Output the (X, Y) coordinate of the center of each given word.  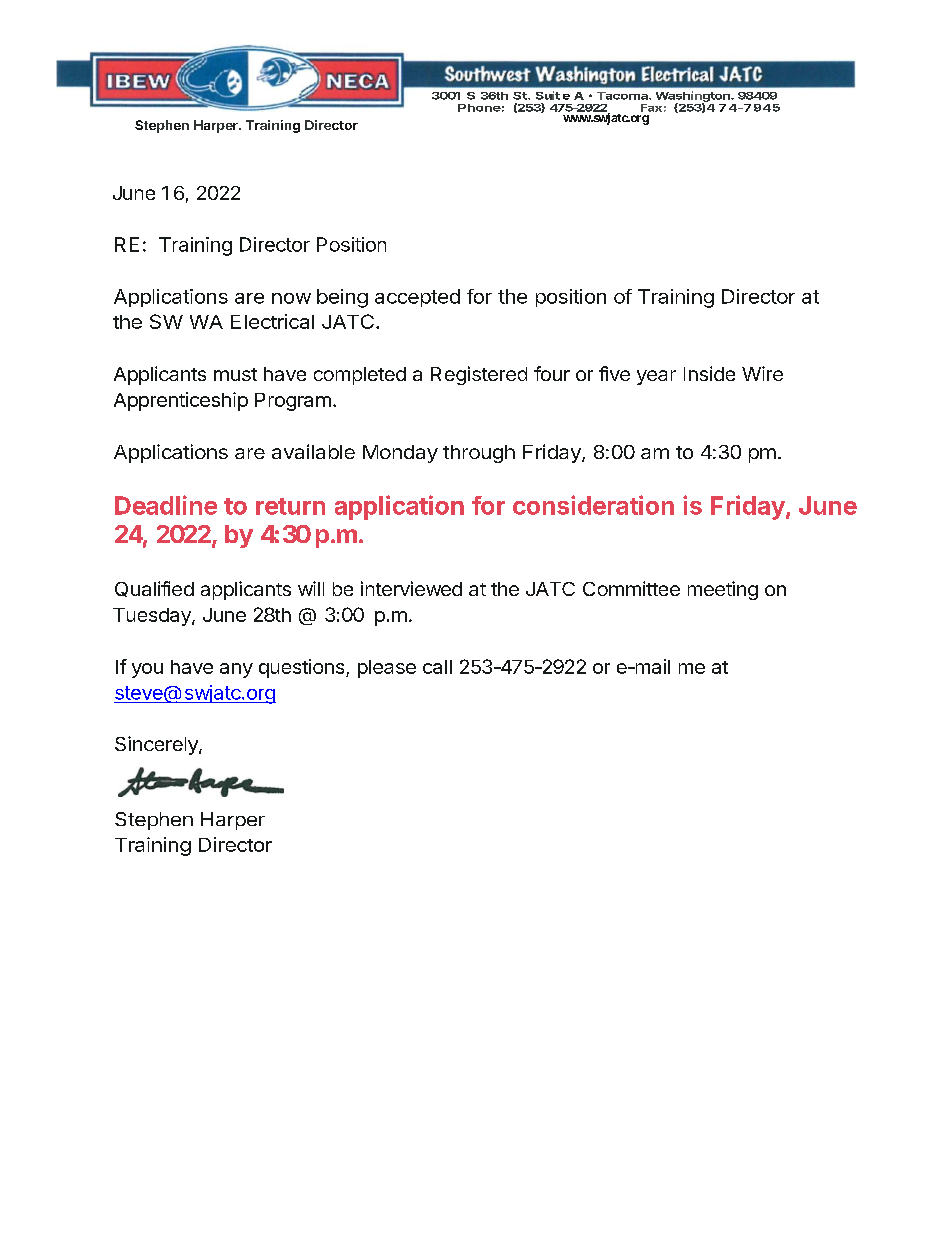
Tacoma (623, 96)
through (479, 454)
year (656, 377)
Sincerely (157, 745)
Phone (479, 108)
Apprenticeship (181, 401)
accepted (417, 298)
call (437, 667)
